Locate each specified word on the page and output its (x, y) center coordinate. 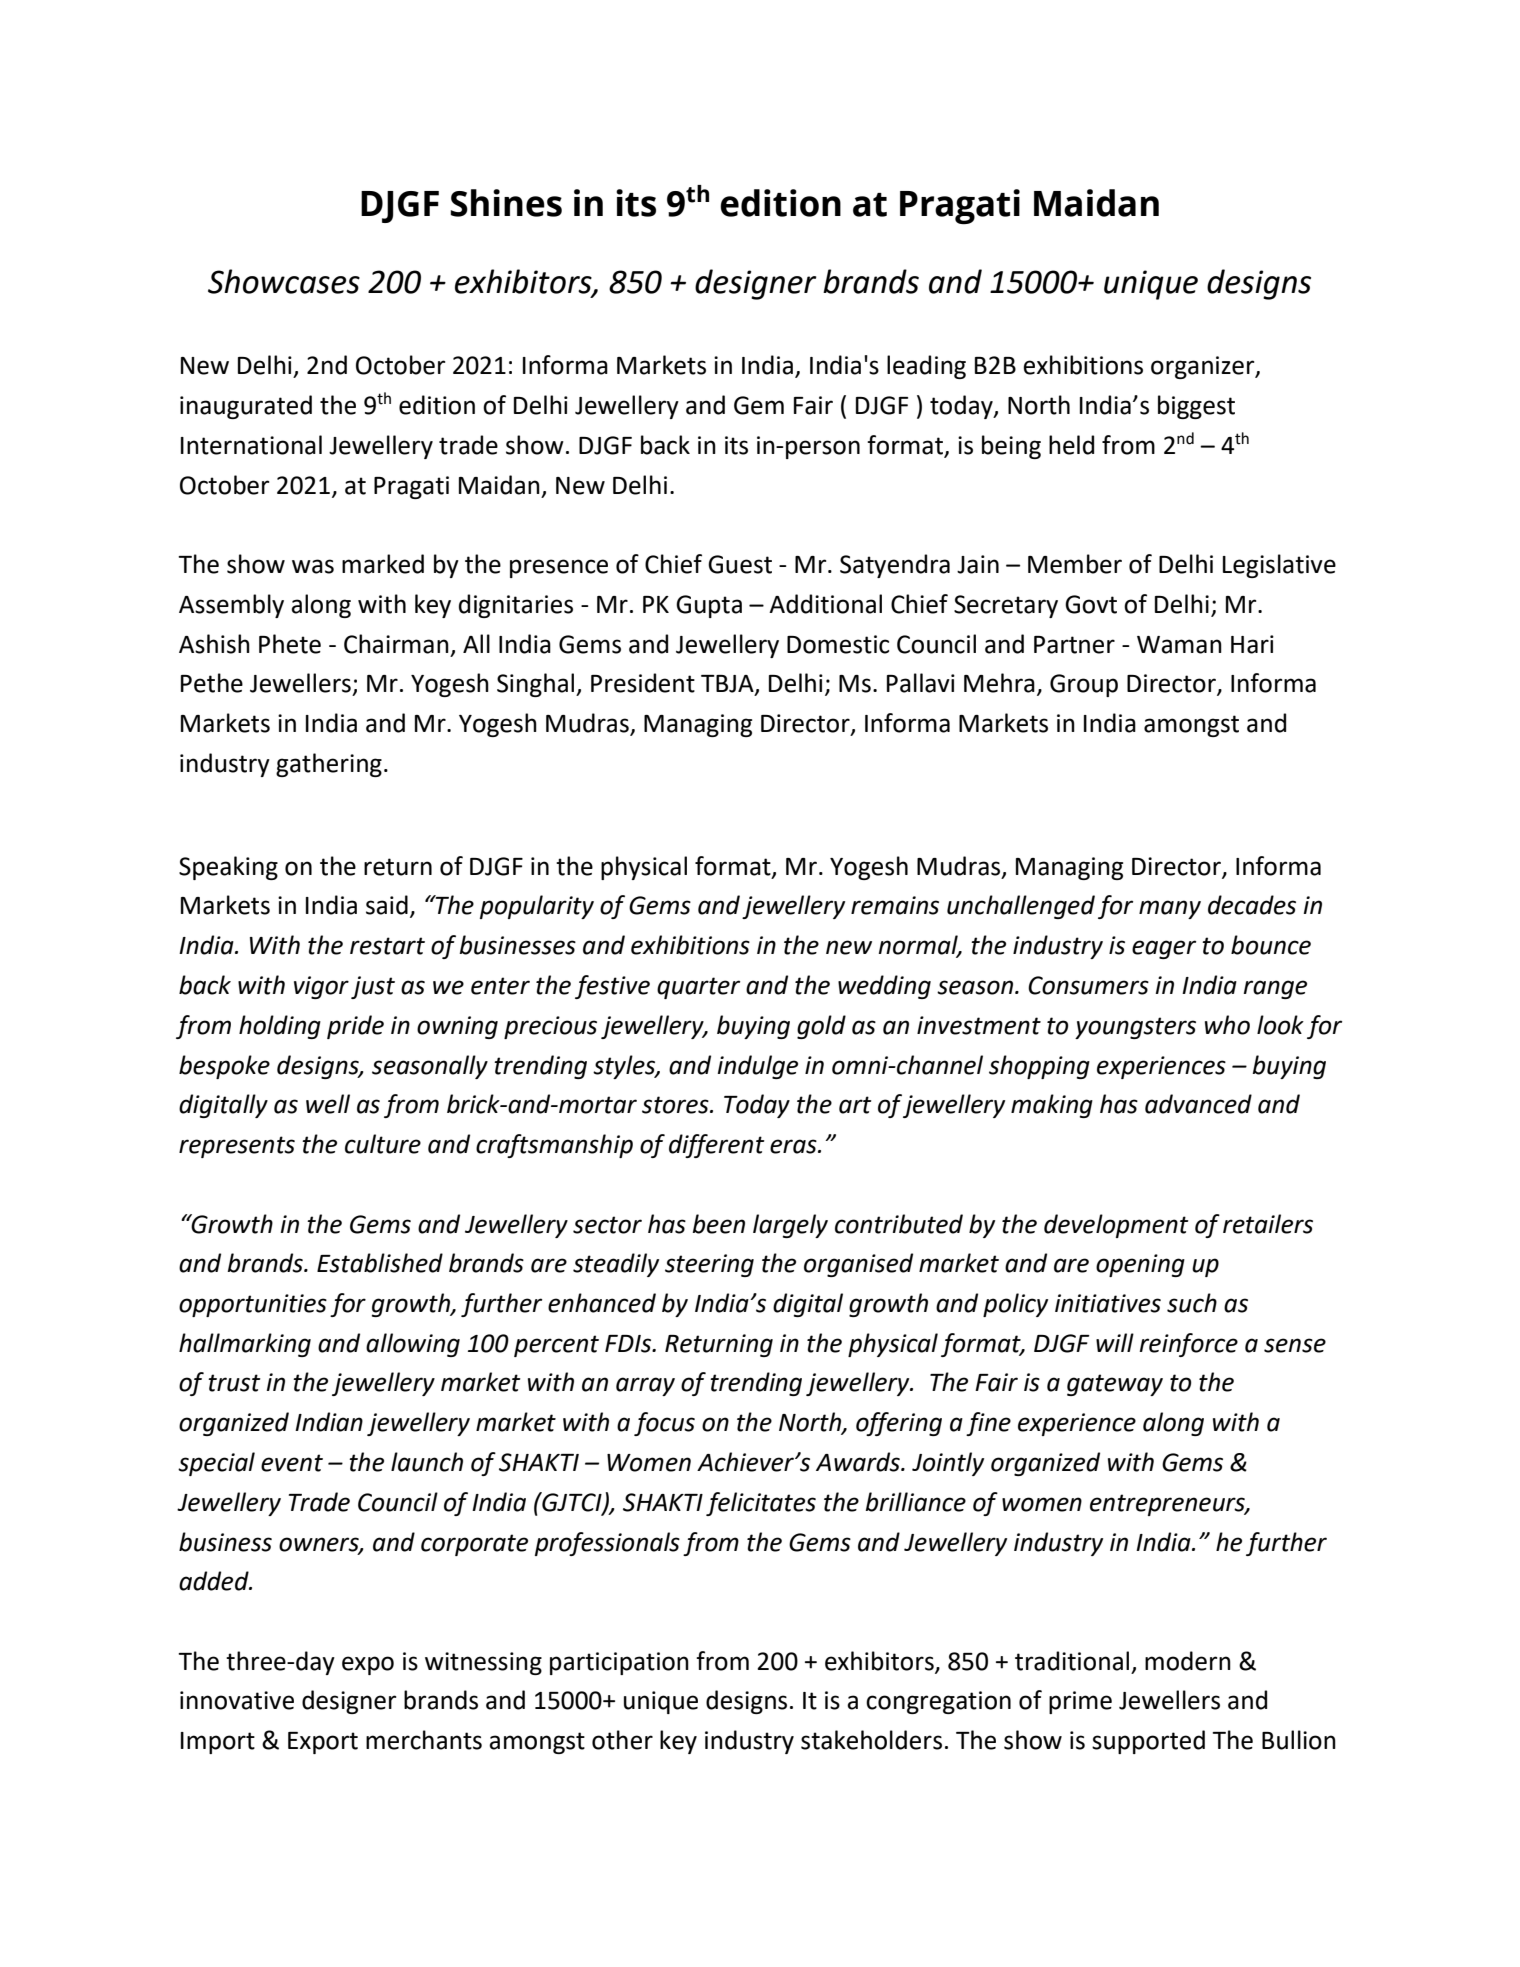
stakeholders (871, 1740)
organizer (1204, 367)
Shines (506, 203)
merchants (424, 1740)
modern (1188, 1661)
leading (926, 367)
